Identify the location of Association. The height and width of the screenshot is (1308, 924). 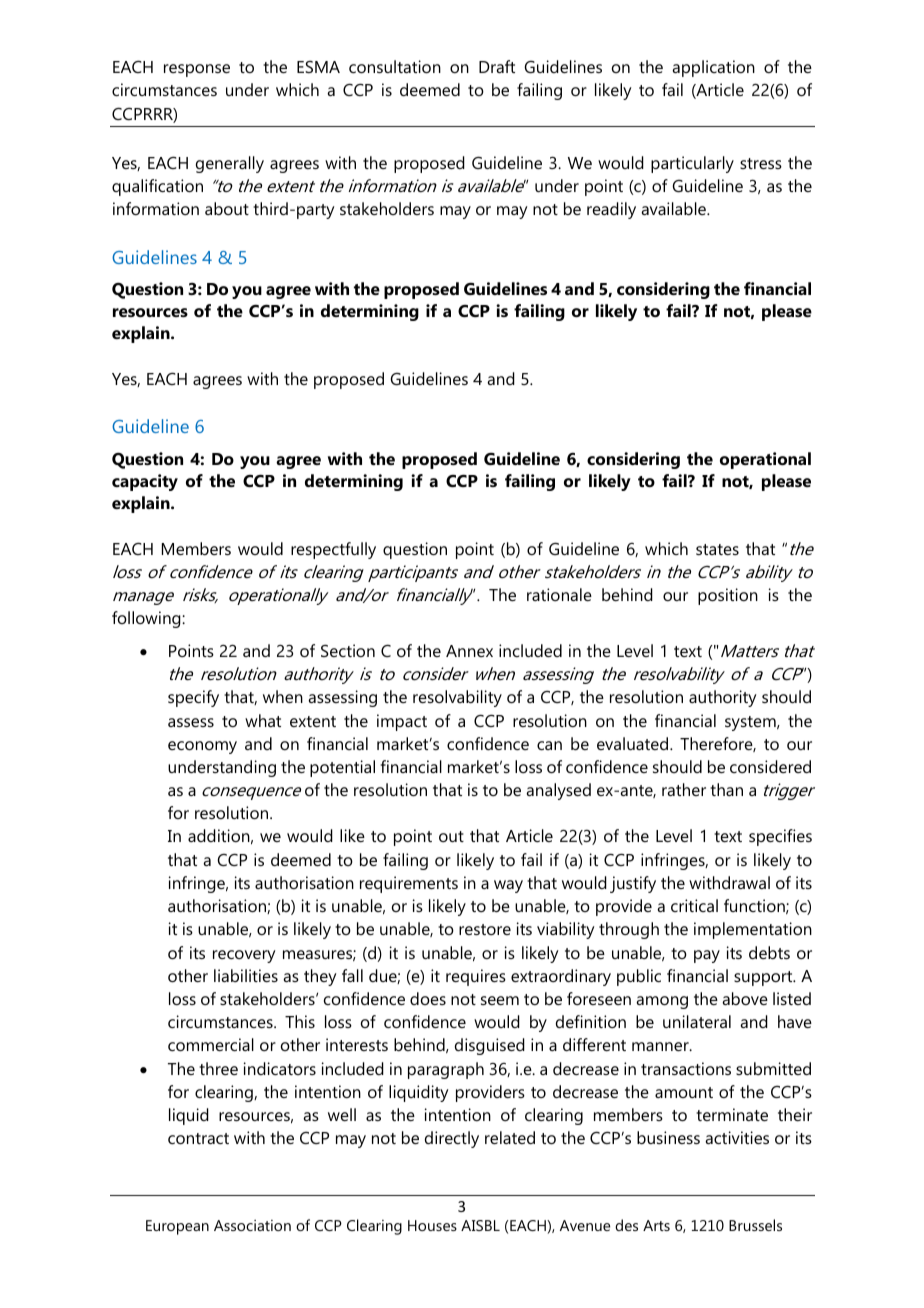
(252, 1225).
